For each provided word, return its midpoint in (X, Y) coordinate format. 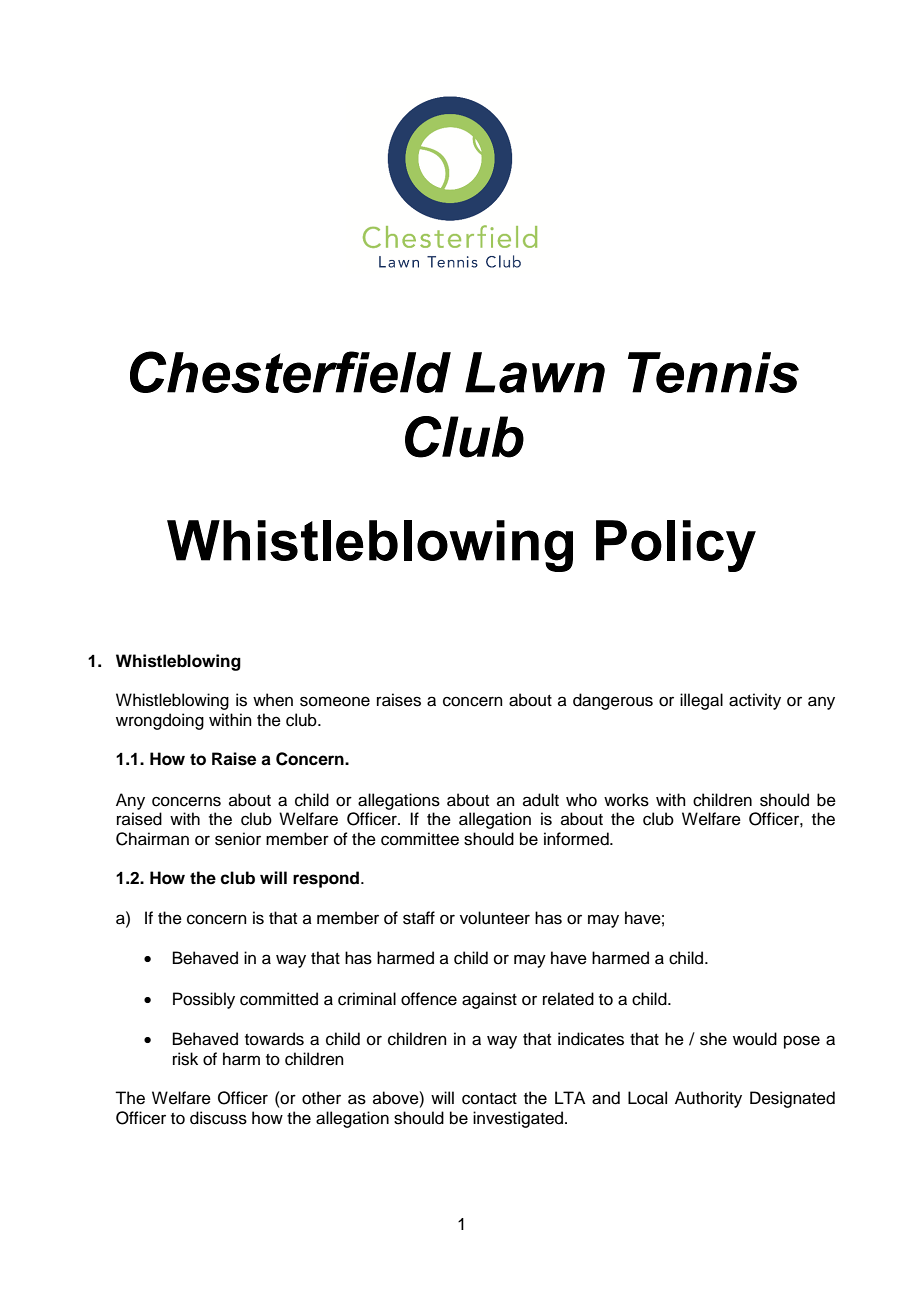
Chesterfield (290, 372)
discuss (218, 1118)
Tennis (713, 372)
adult (541, 800)
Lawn (535, 372)
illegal (701, 701)
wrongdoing (160, 721)
